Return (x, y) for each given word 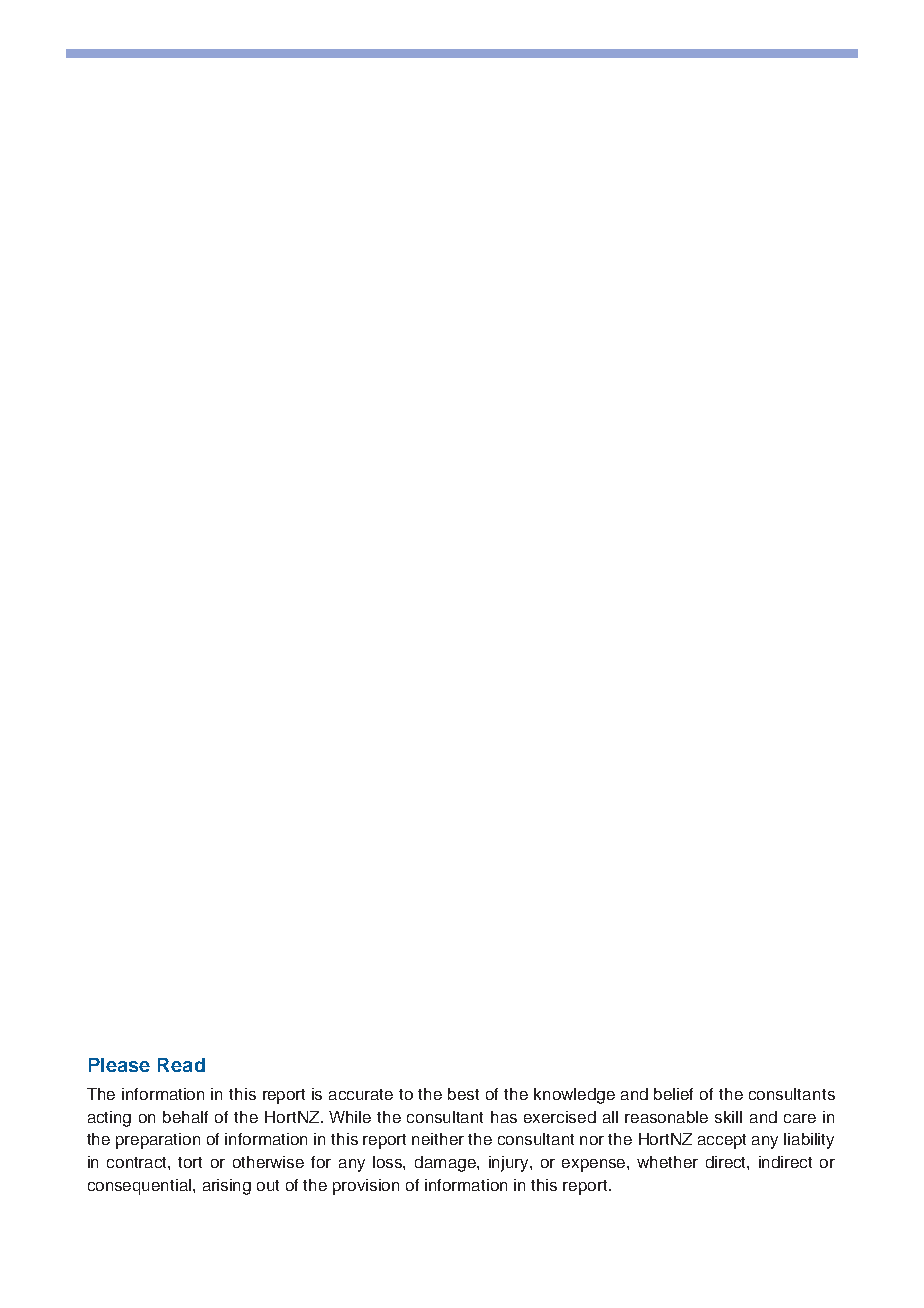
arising (227, 1187)
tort (190, 1162)
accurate (361, 1094)
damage (446, 1164)
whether (667, 1162)
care (800, 1118)
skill (728, 1117)
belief (673, 1094)
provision (366, 1187)
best (463, 1094)
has (504, 1117)
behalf (185, 1117)
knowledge (574, 1096)
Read (181, 1065)
